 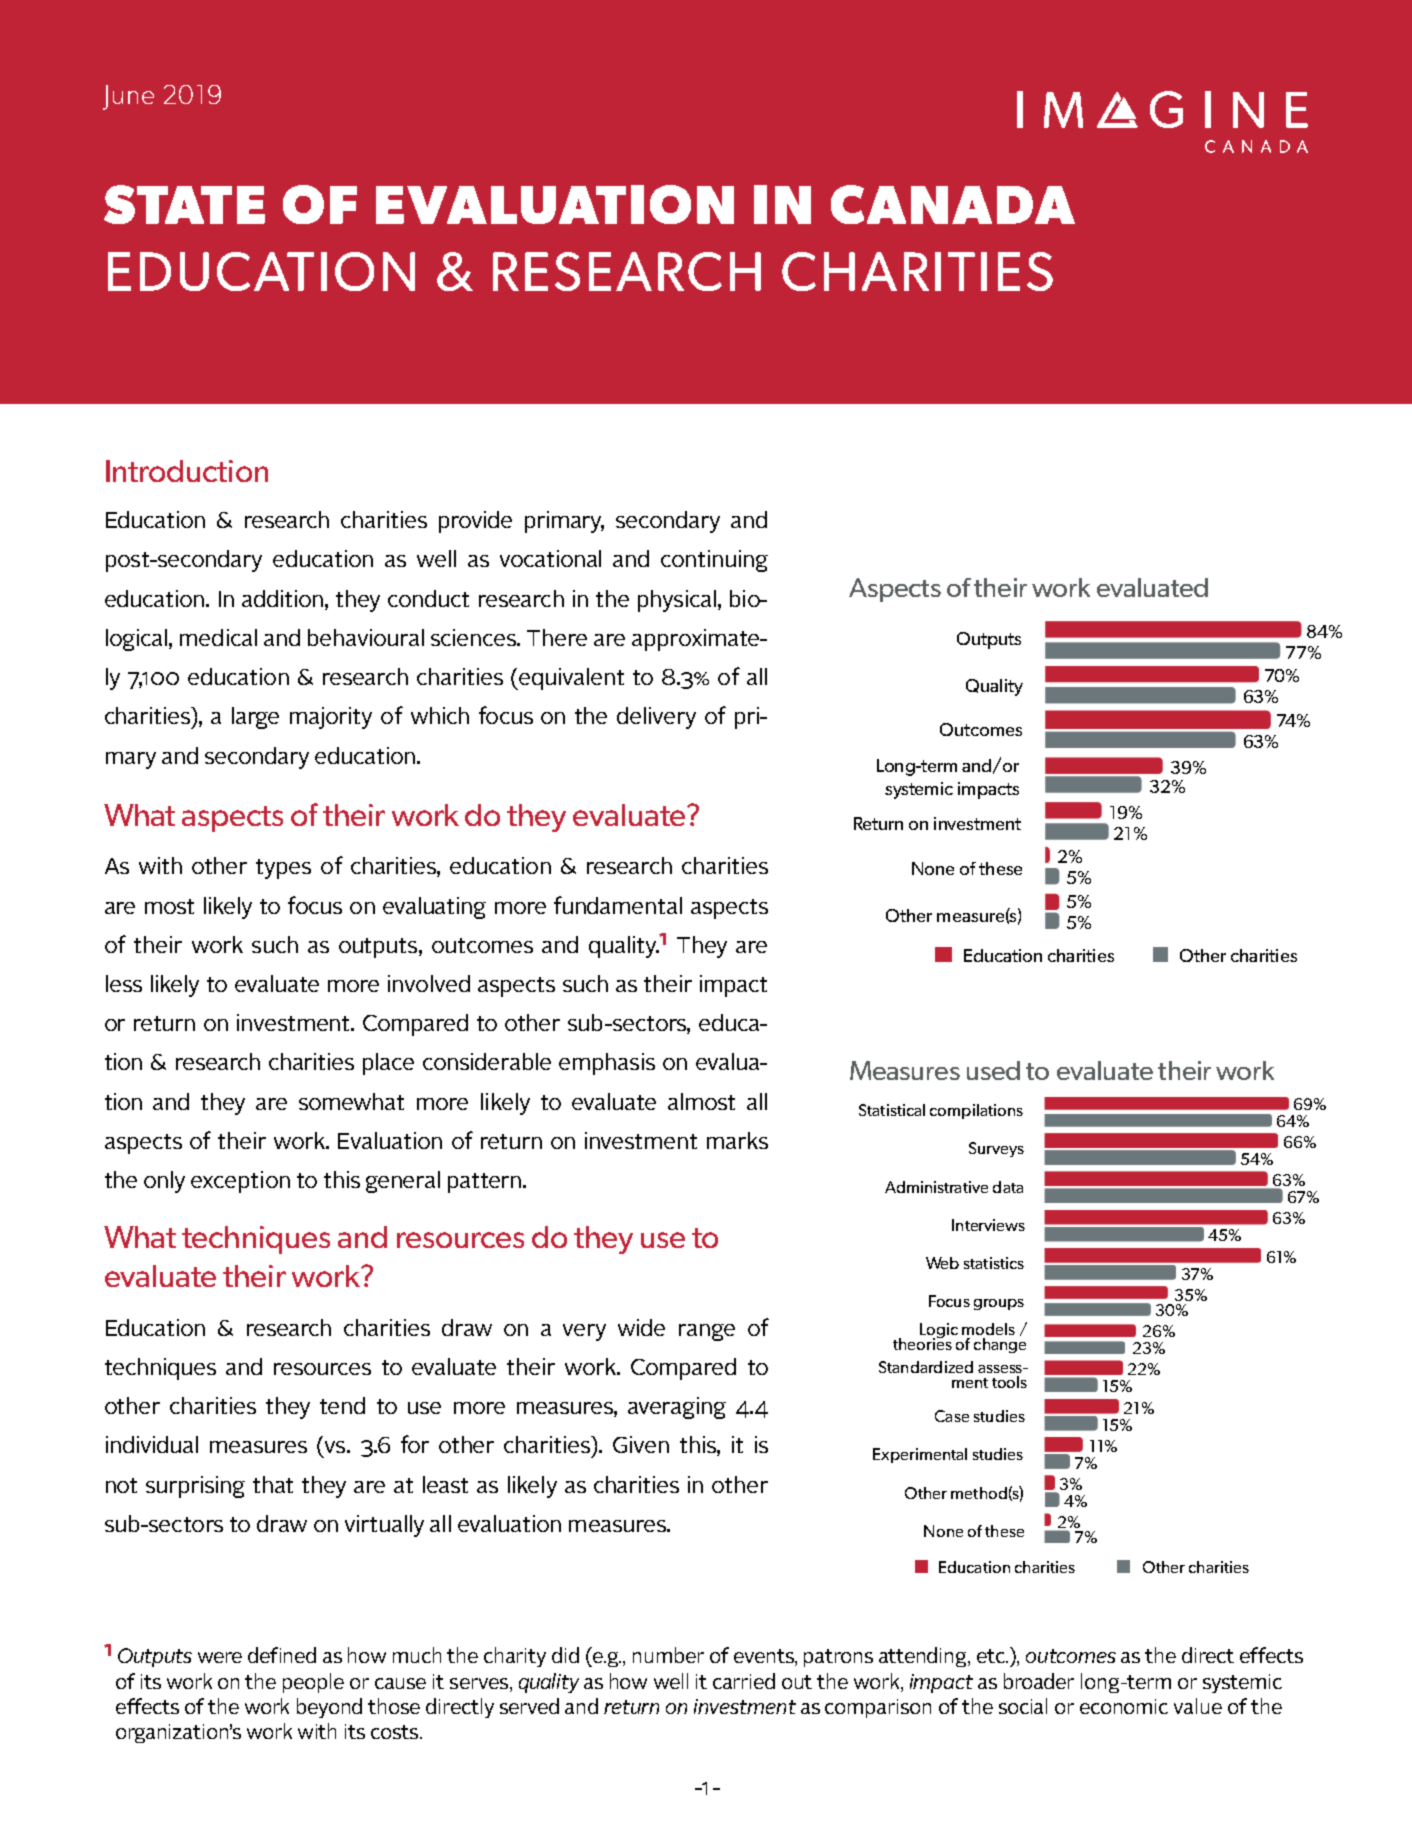 I want to click on large, so click(x=255, y=718).
